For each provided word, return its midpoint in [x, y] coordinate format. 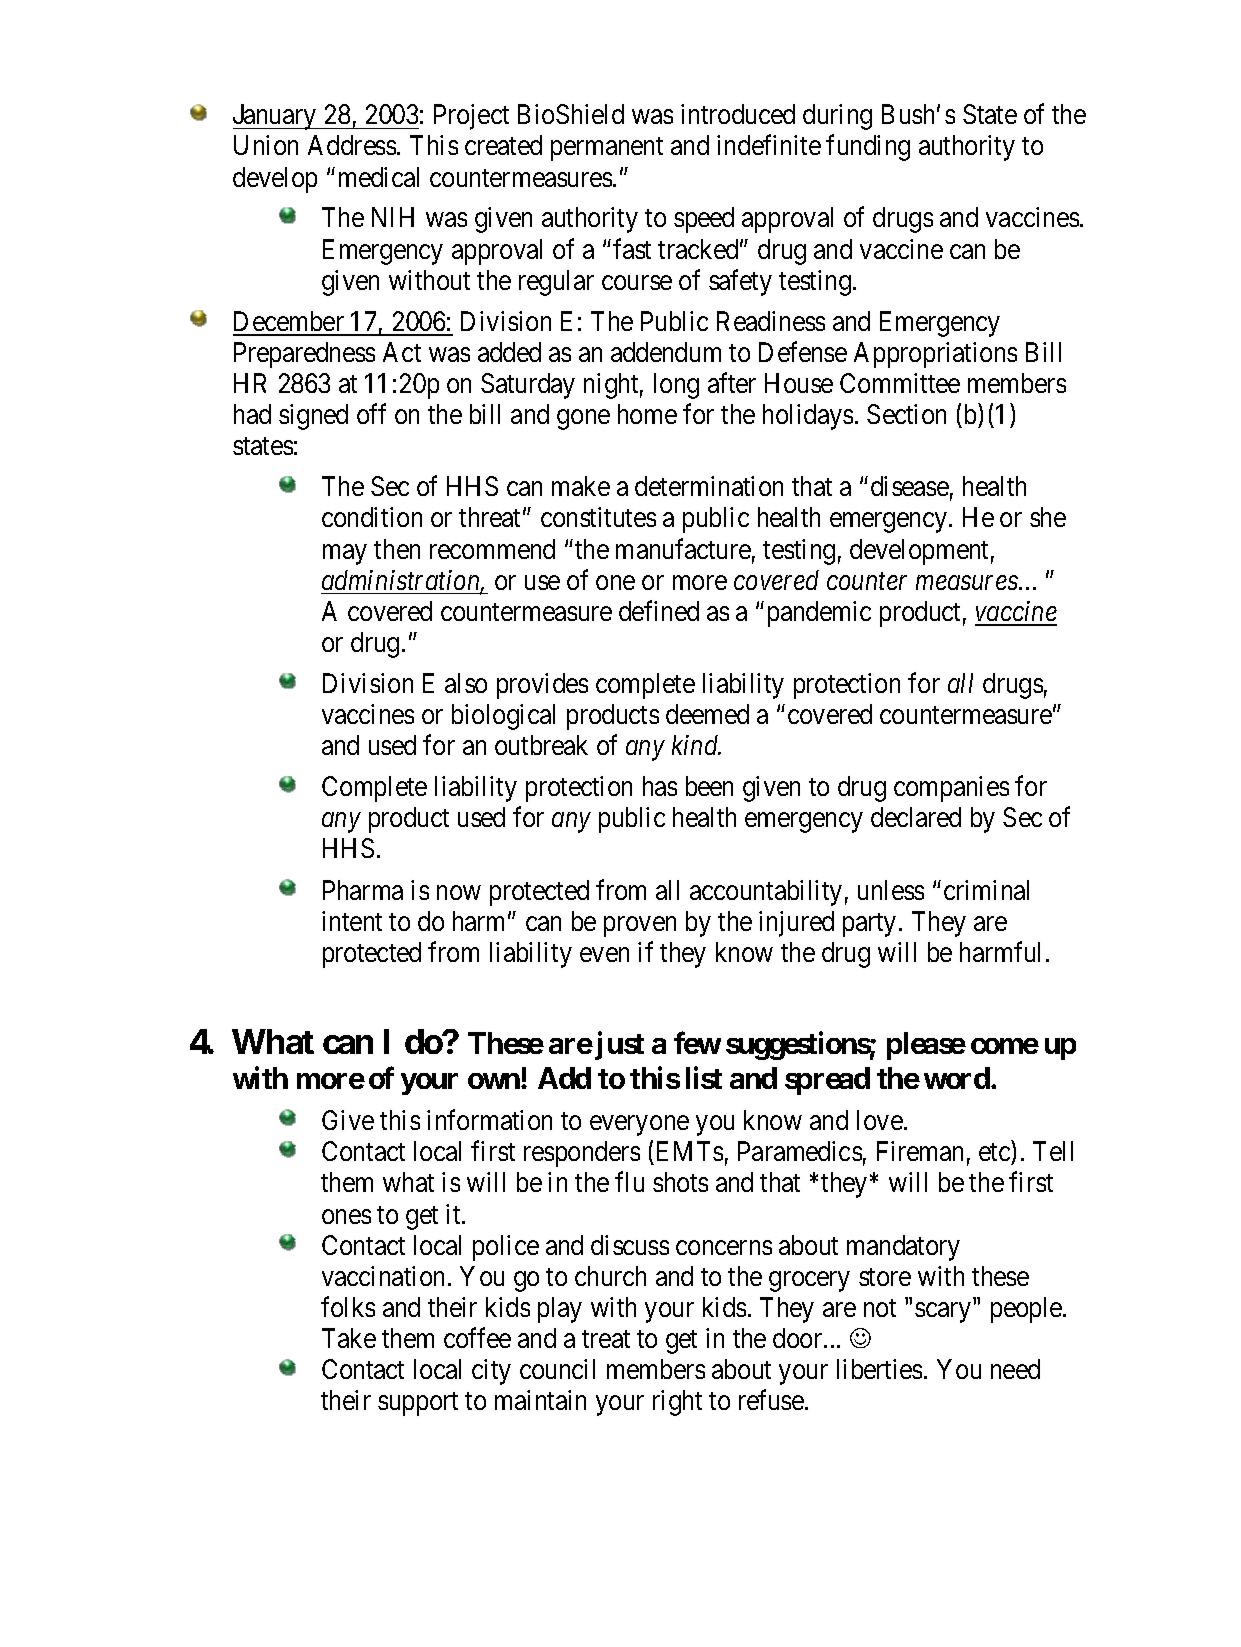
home [647, 414]
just [619, 1046]
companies [951, 789]
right [677, 1403]
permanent [607, 149]
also [466, 683]
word [957, 1078]
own [495, 1081]
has [660, 786]
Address [352, 145]
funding [868, 148]
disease [910, 486]
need [1015, 1369]
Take [349, 1338]
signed [313, 417]
